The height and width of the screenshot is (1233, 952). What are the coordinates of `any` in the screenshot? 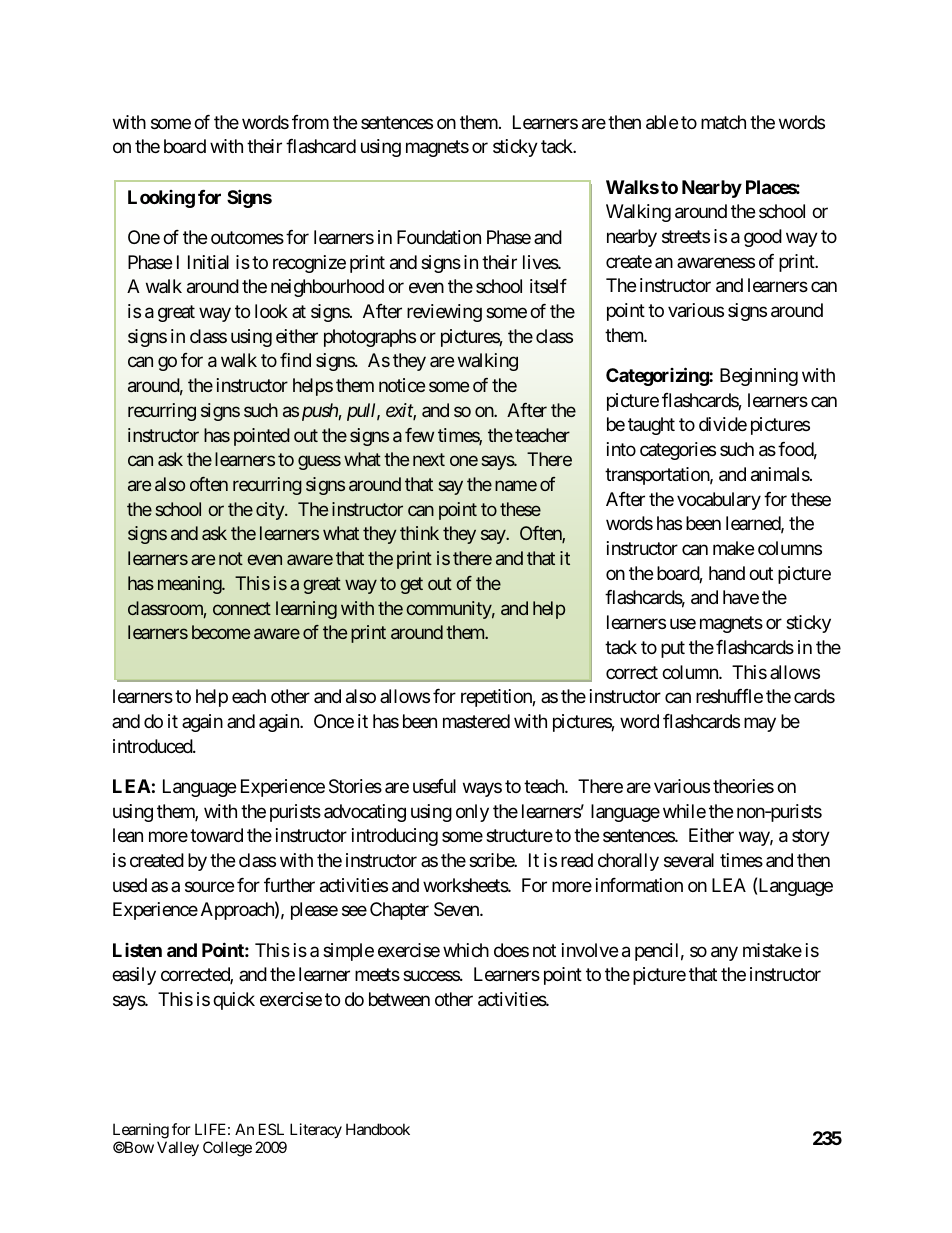 It's located at (724, 953).
